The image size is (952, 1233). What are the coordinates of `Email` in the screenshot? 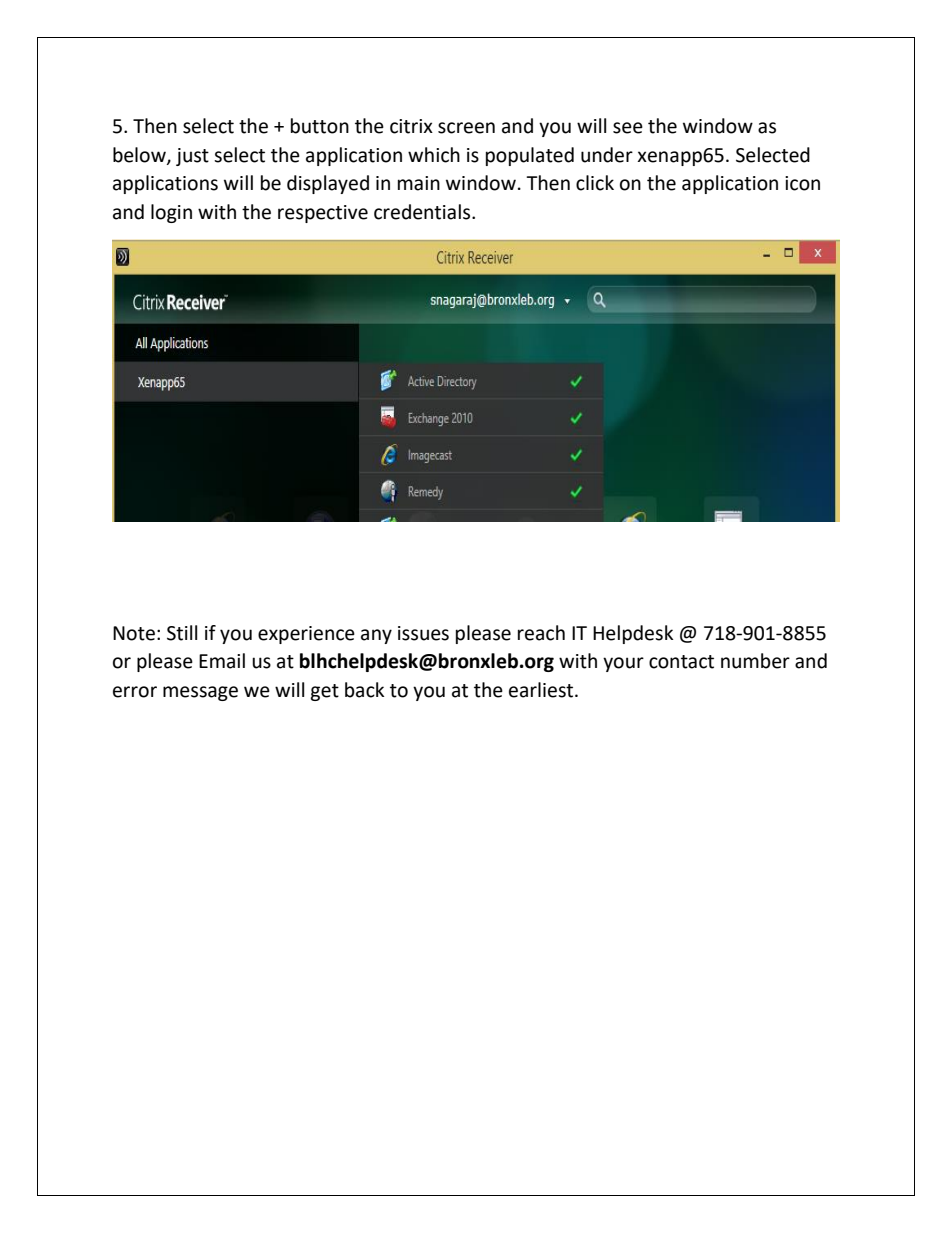 It's located at (222, 661).
